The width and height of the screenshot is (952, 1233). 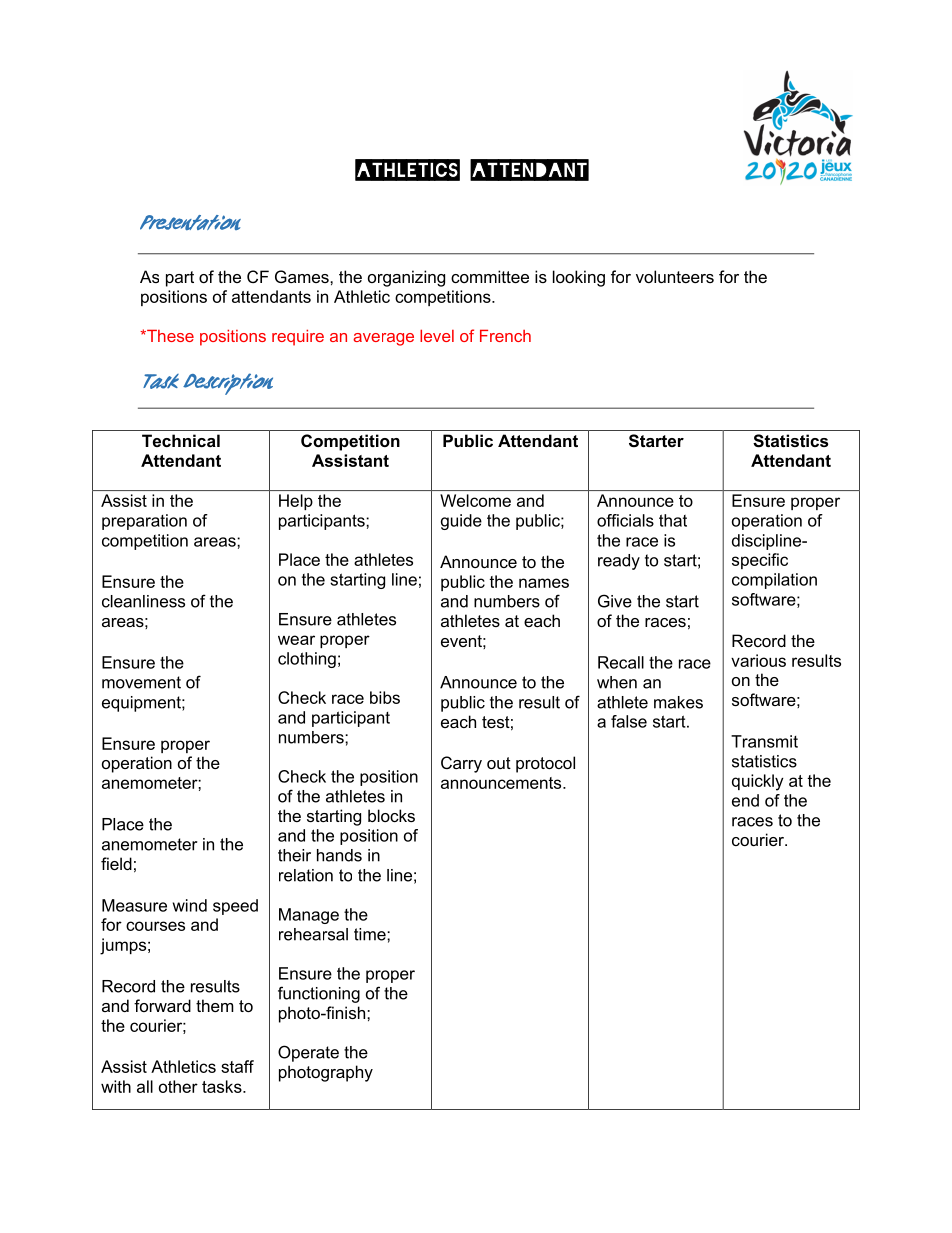 I want to click on organizing, so click(x=406, y=278).
